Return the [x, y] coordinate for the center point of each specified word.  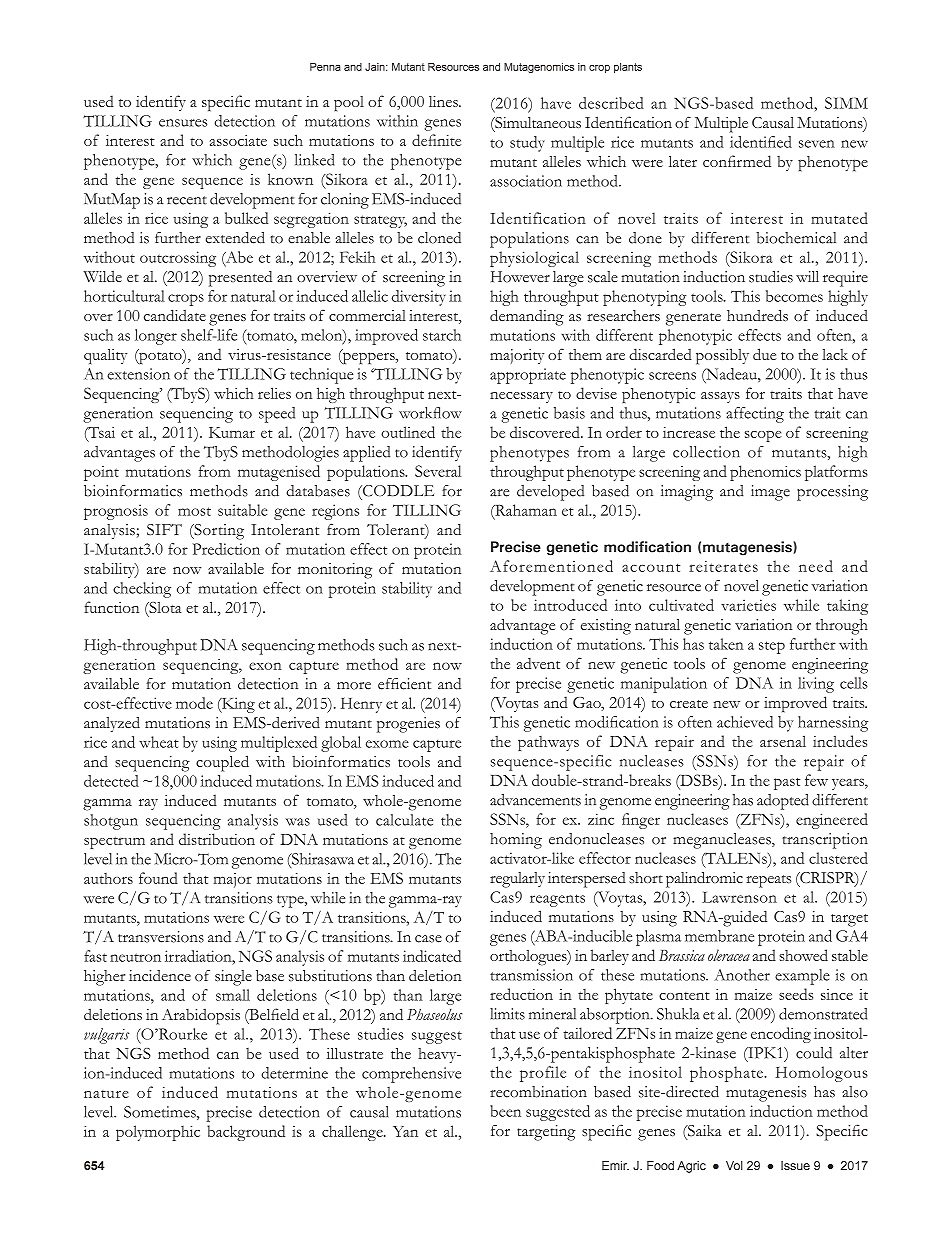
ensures [183, 123]
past [787, 784]
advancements [535, 800]
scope [763, 436]
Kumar [232, 432]
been [505, 1111]
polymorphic [158, 1133]
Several [438, 471]
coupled [222, 763]
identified [761, 142]
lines [444, 101]
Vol [734, 1165]
